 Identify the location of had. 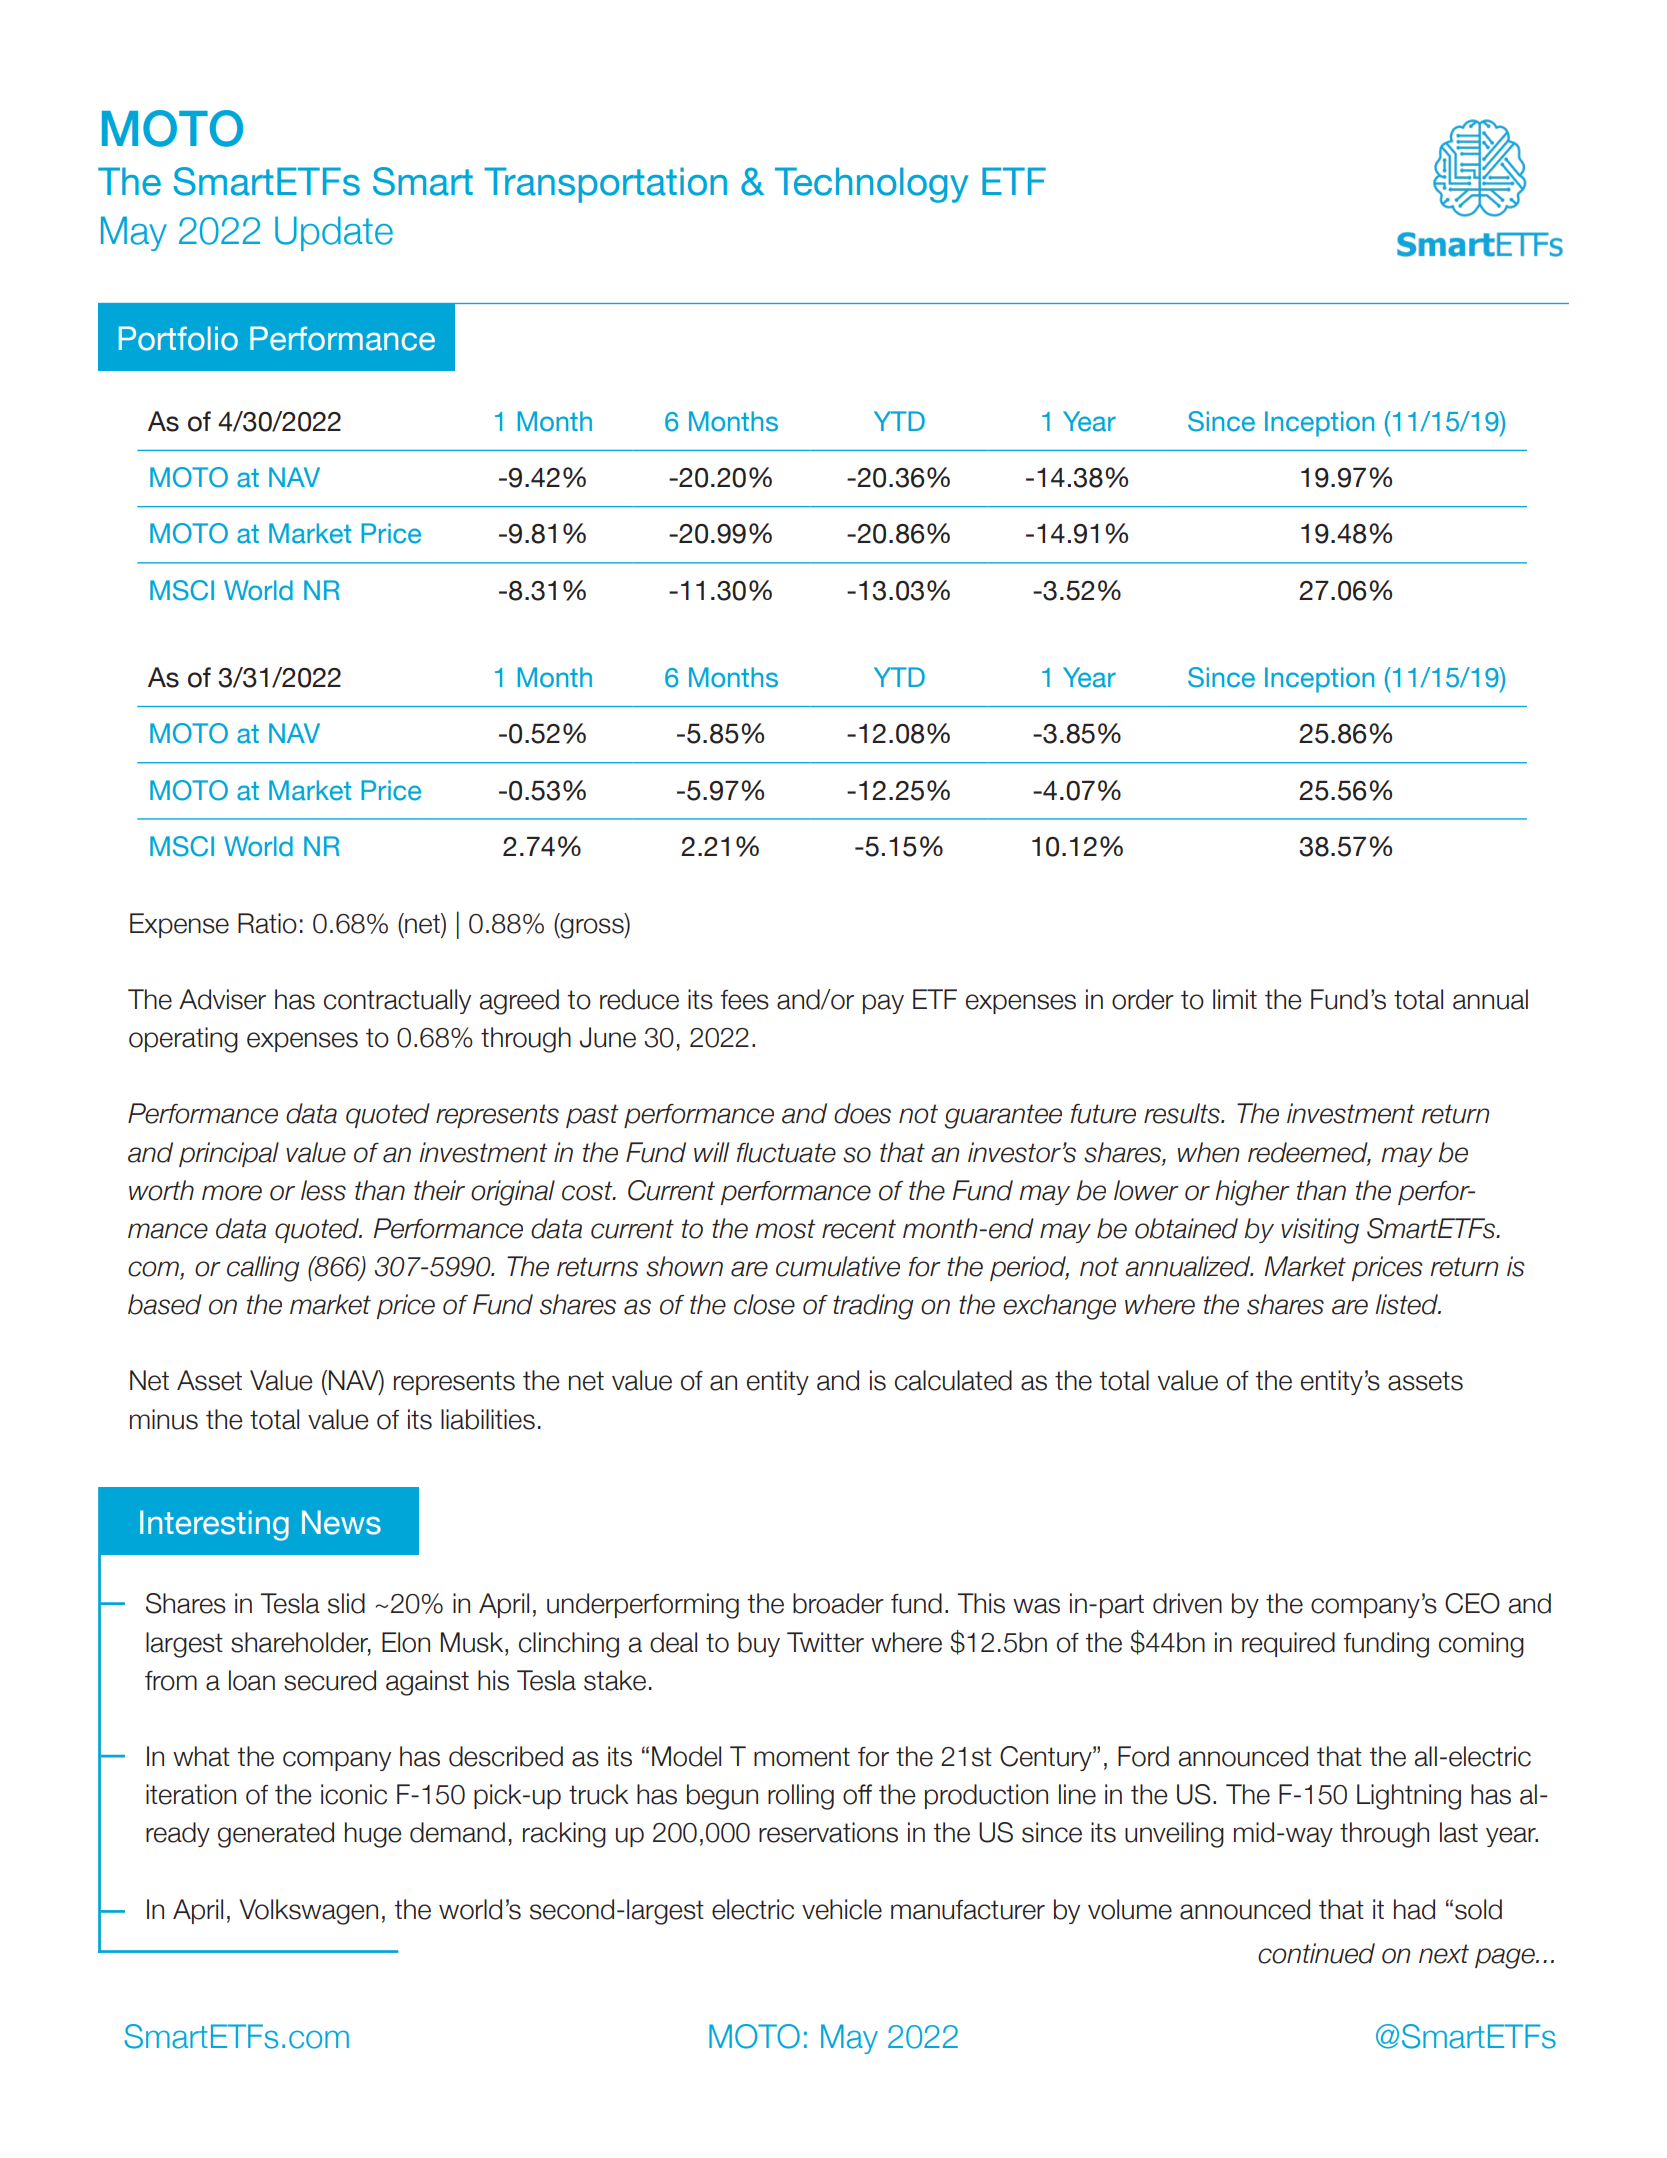
(1414, 1909).
